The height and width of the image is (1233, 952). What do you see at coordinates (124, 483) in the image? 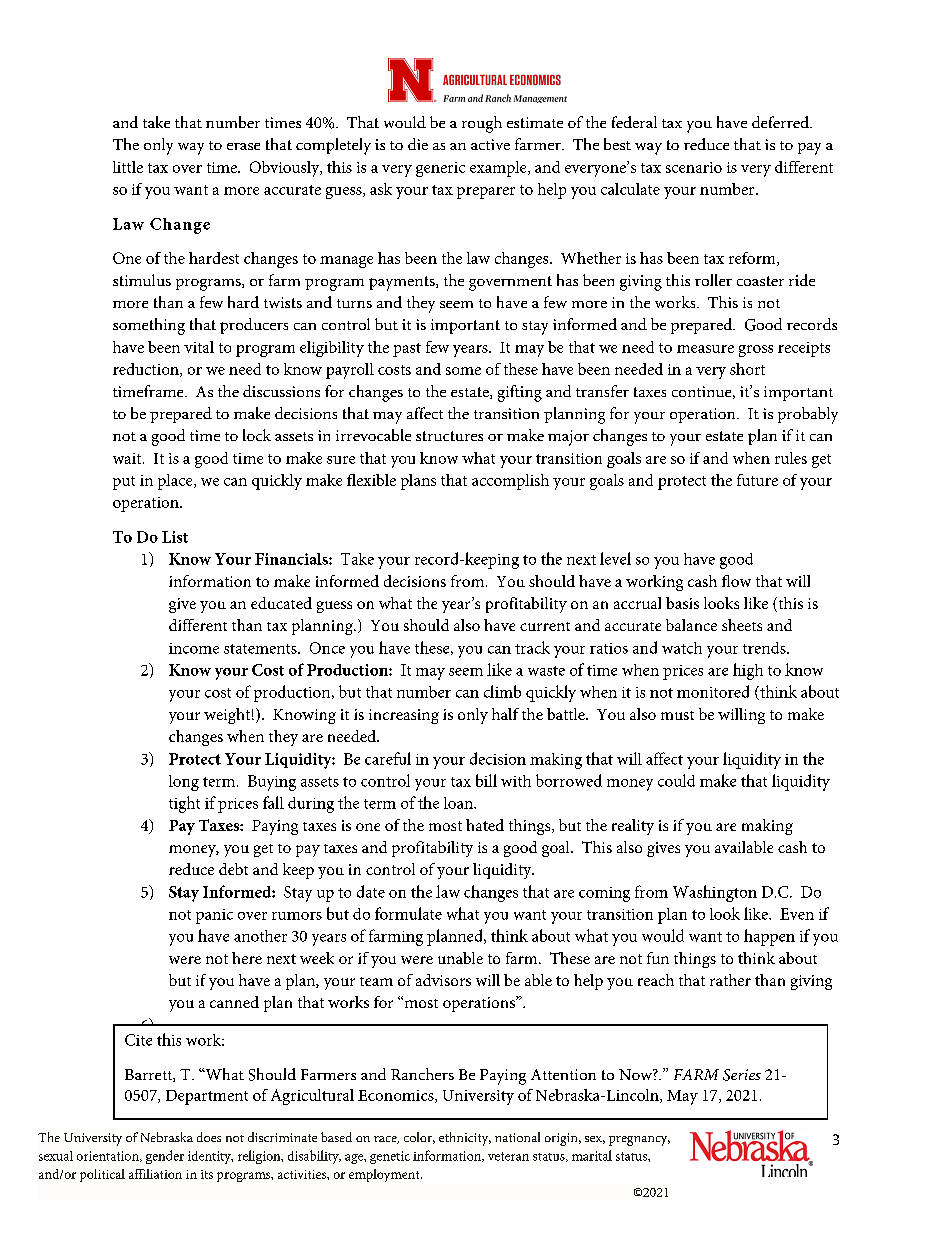
I see `put` at bounding box center [124, 483].
